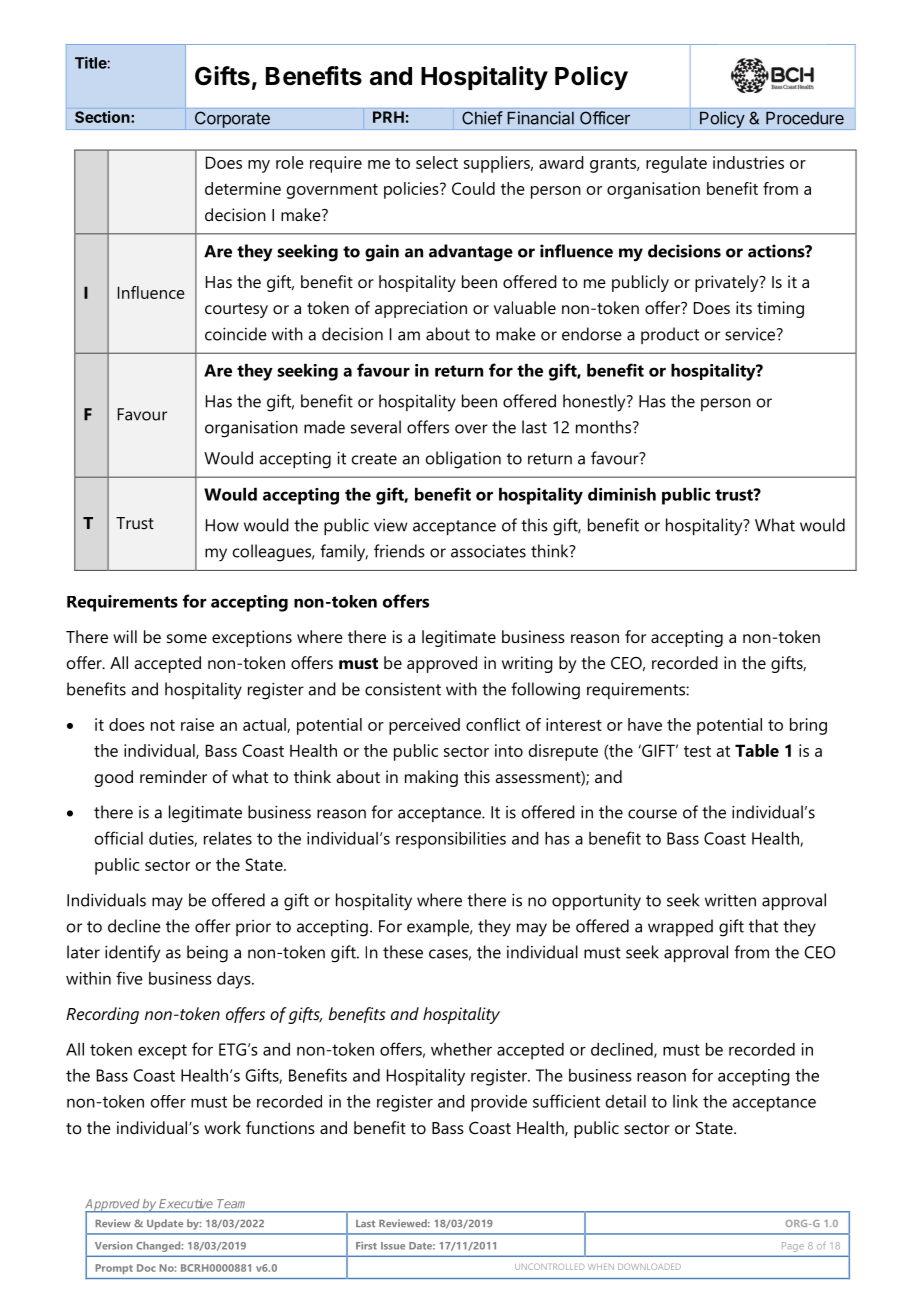  What do you see at coordinates (403, 952) in the screenshot?
I see `these` at bounding box center [403, 952].
